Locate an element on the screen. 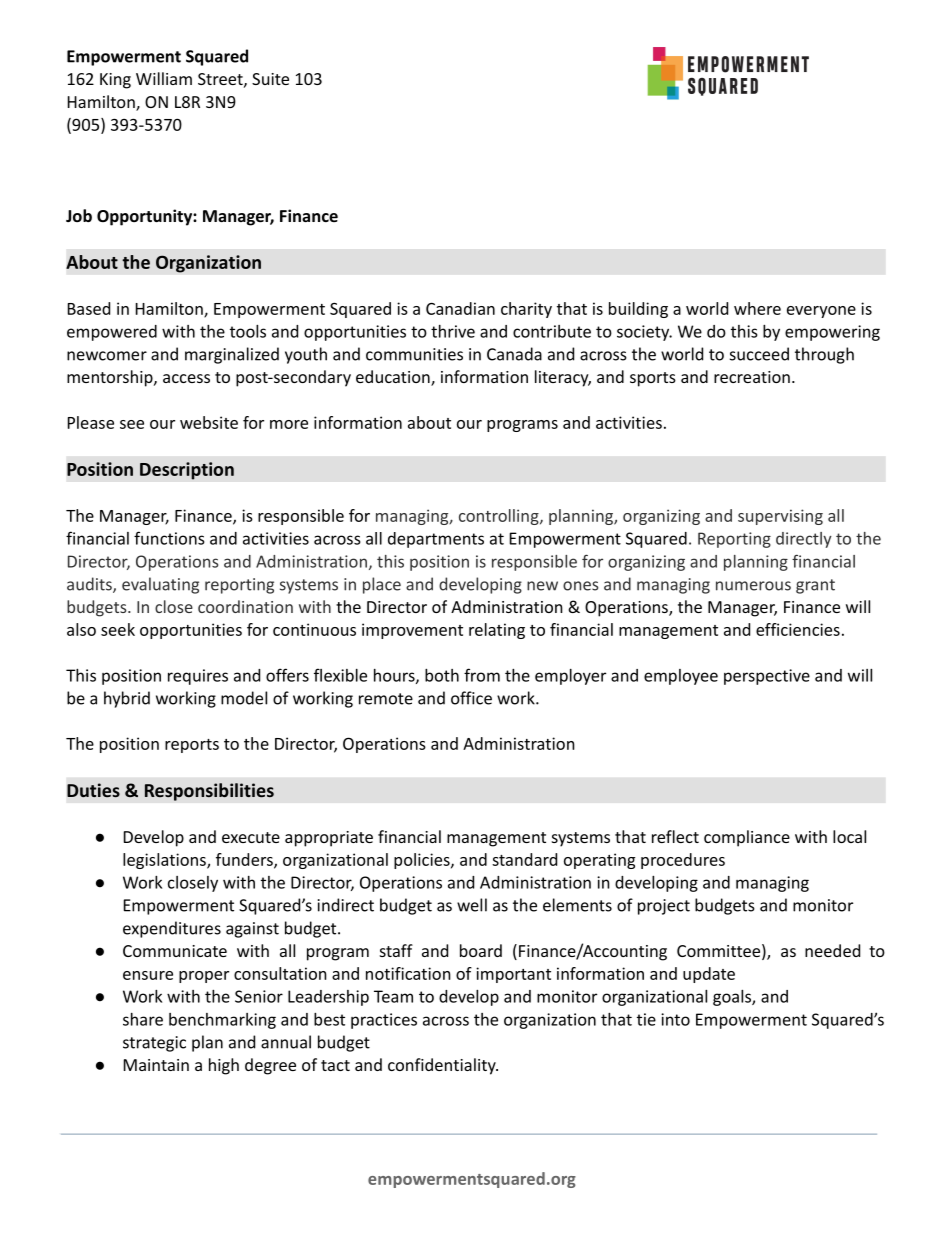 Image resolution: width=952 pixels, height=1233 pixels. numerous is located at coordinates (753, 586).
